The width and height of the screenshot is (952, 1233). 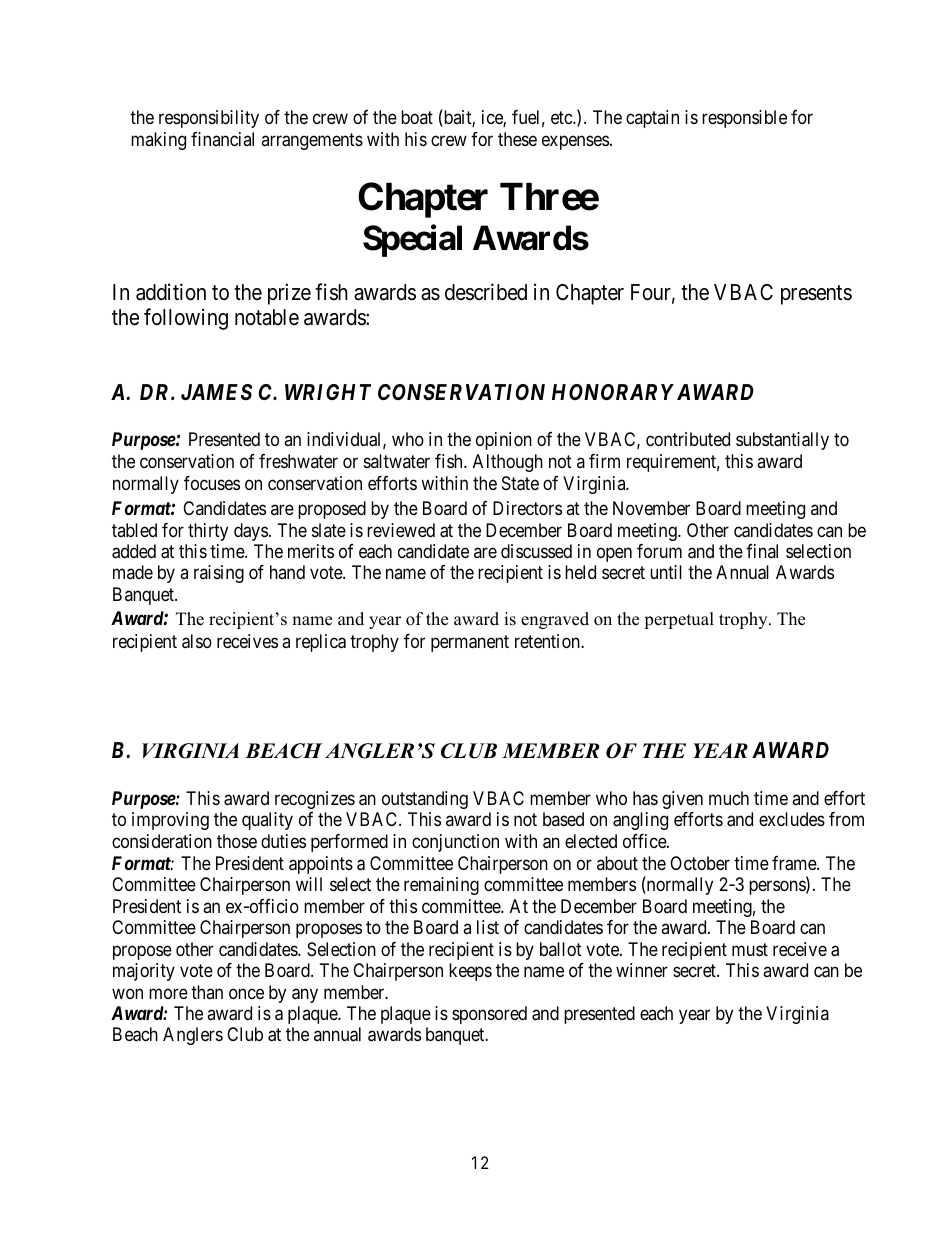 I want to click on raising, so click(x=219, y=574).
